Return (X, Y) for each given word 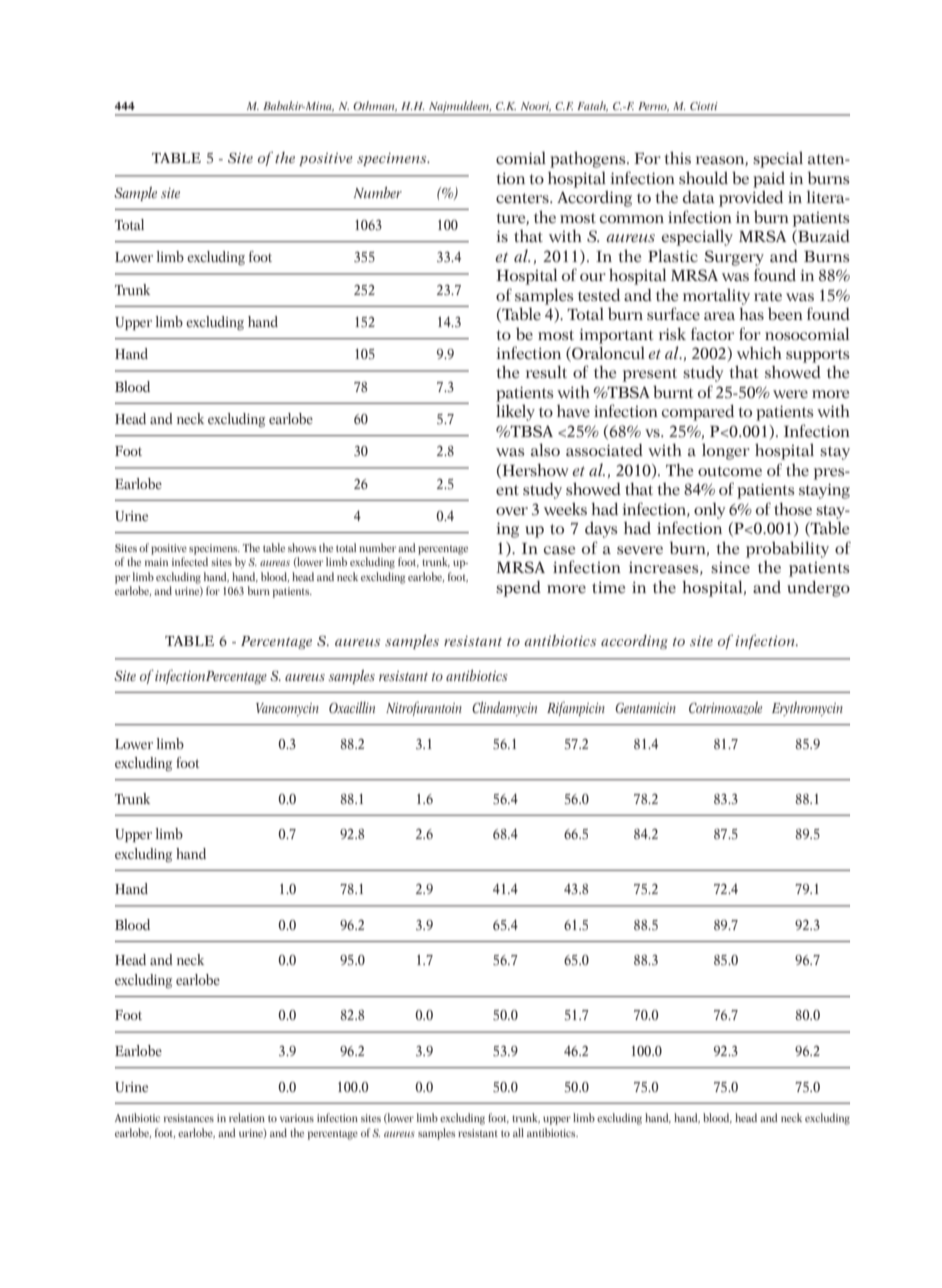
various (297, 1118)
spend (518, 589)
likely (515, 412)
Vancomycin (287, 709)
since (730, 567)
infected (190, 561)
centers (523, 198)
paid (769, 180)
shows (302, 547)
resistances (189, 1118)
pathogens (589, 159)
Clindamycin (504, 709)
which (759, 352)
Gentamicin (645, 708)
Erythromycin (807, 709)
